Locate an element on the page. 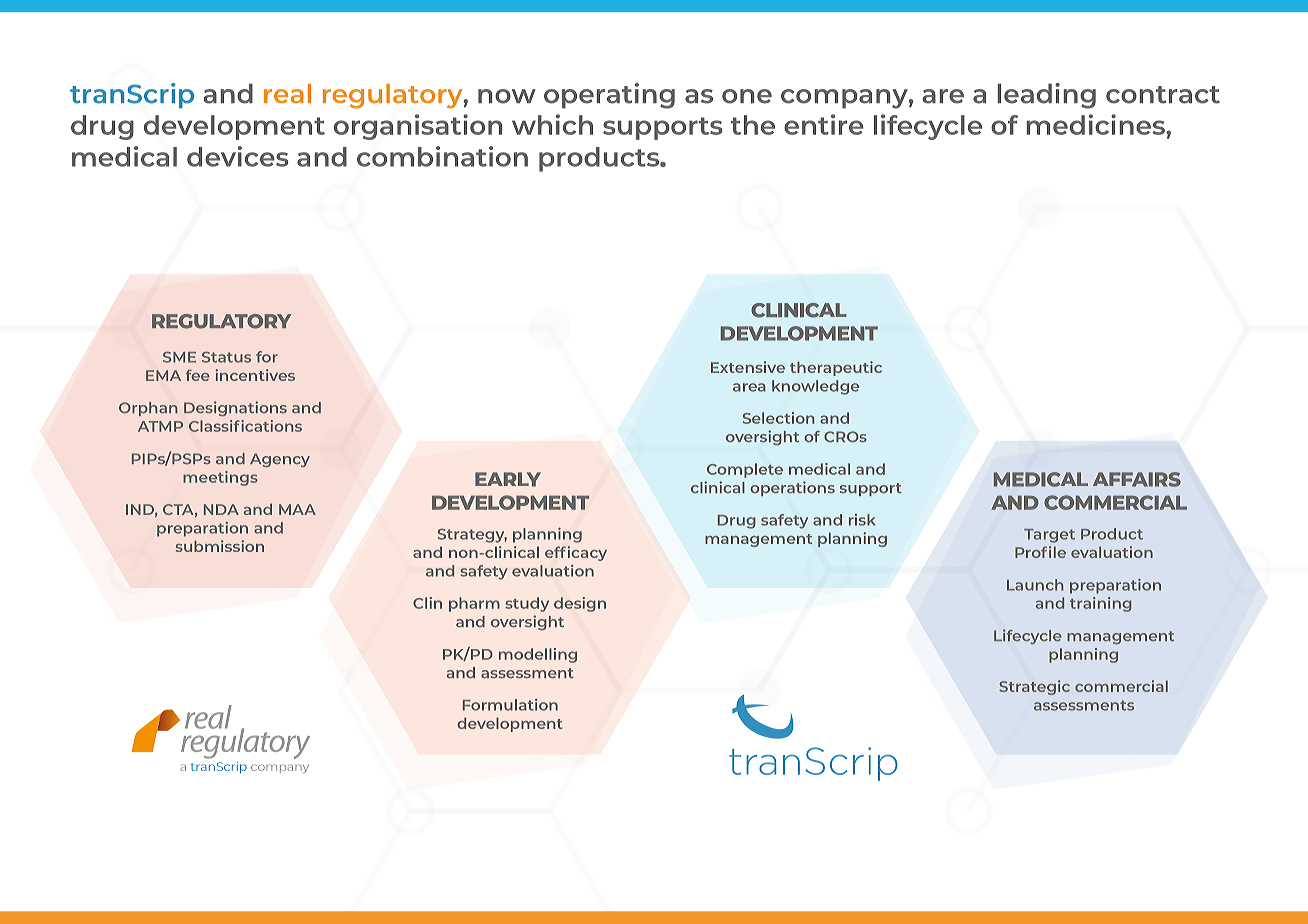 The width and height of the page is (1308, 924). leading is located at coordinates (1046, 96).
